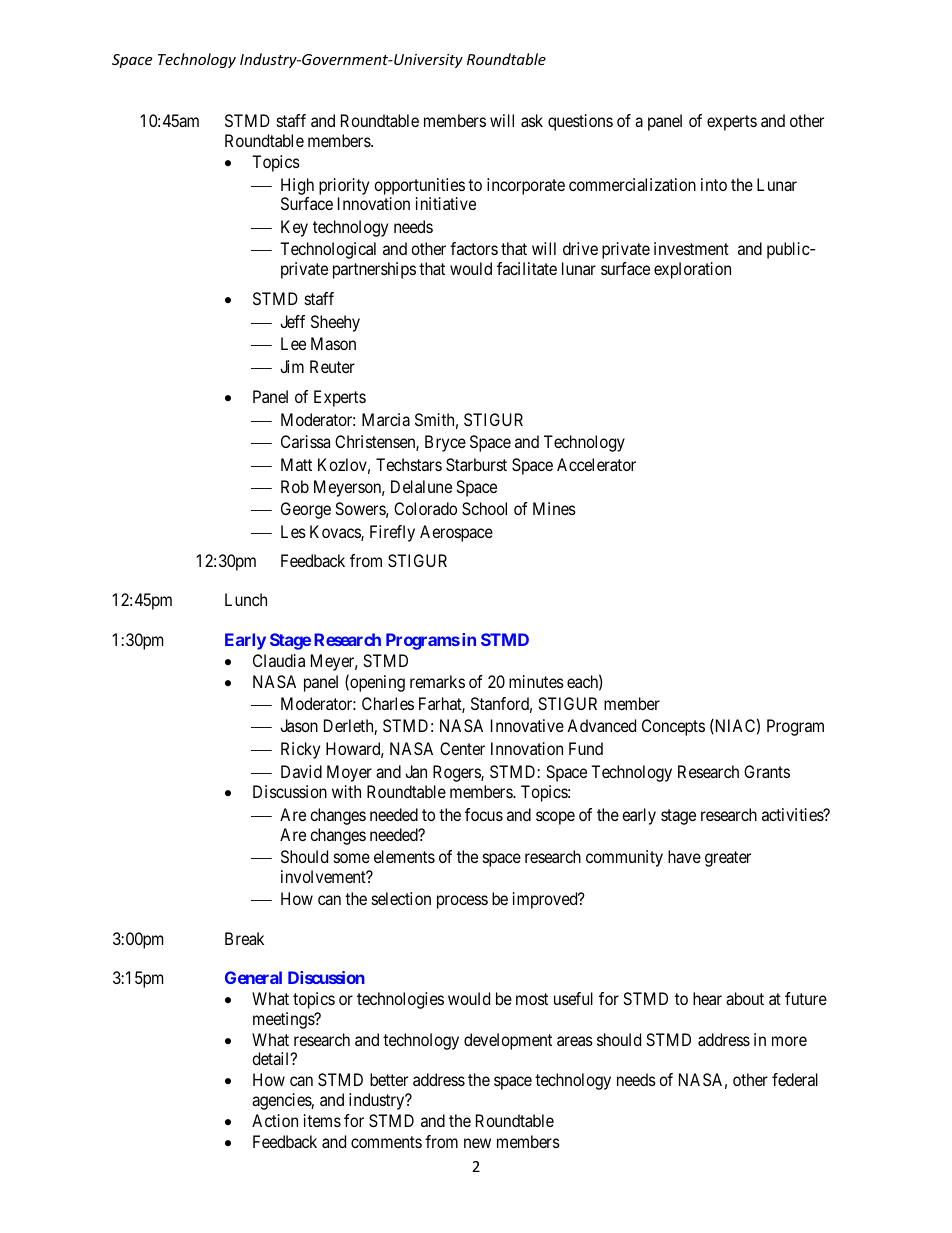  I want to click on exploration, so click(692, 270).
